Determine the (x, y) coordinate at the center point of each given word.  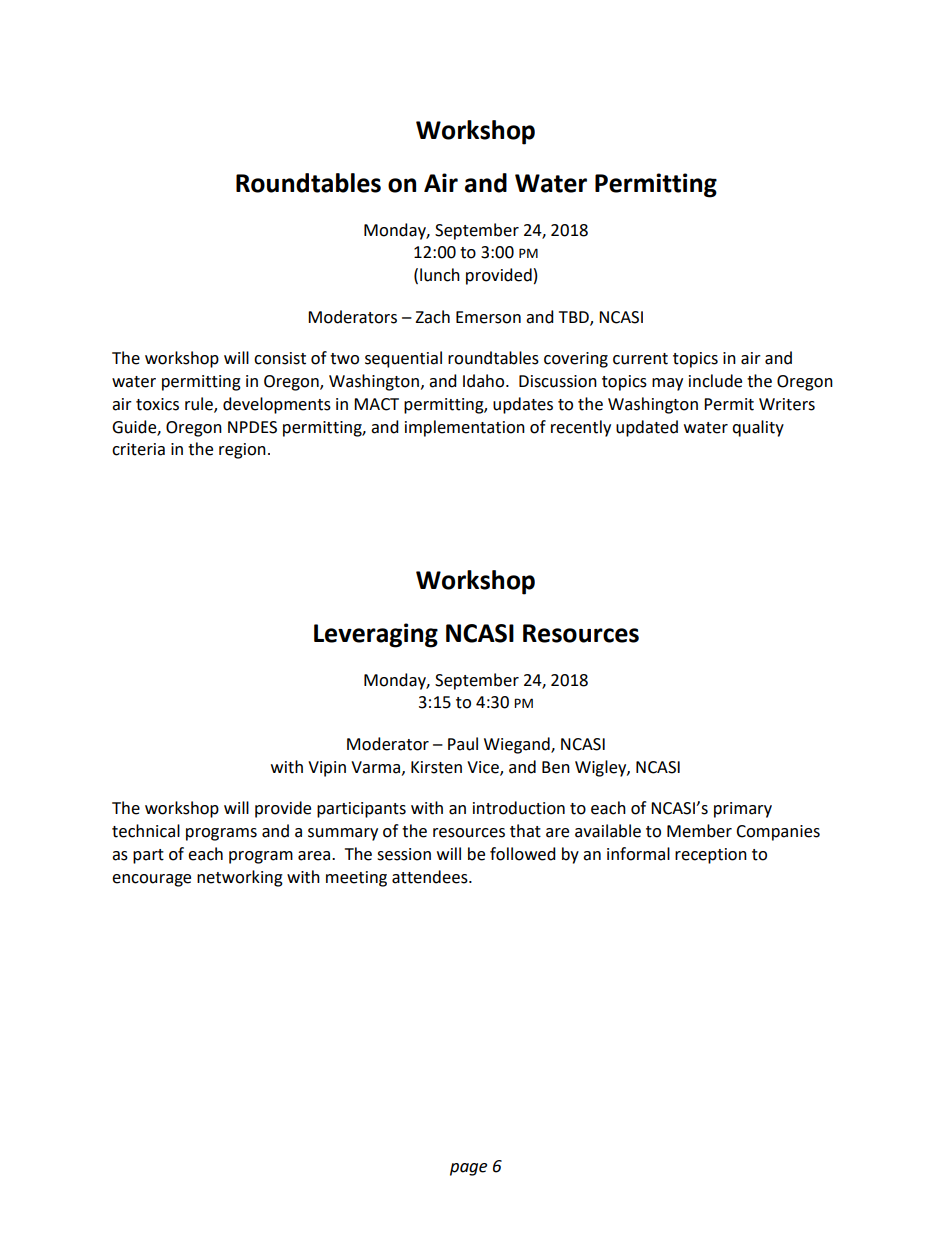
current (640, 359)
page (468, 1169)
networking (240, 878)
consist (280, 358)
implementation (465, 428)
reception (711, 856)
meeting (356, 879)
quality (758, 428)
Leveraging (376, 635)
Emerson (488, 317)
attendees (431, 877)
